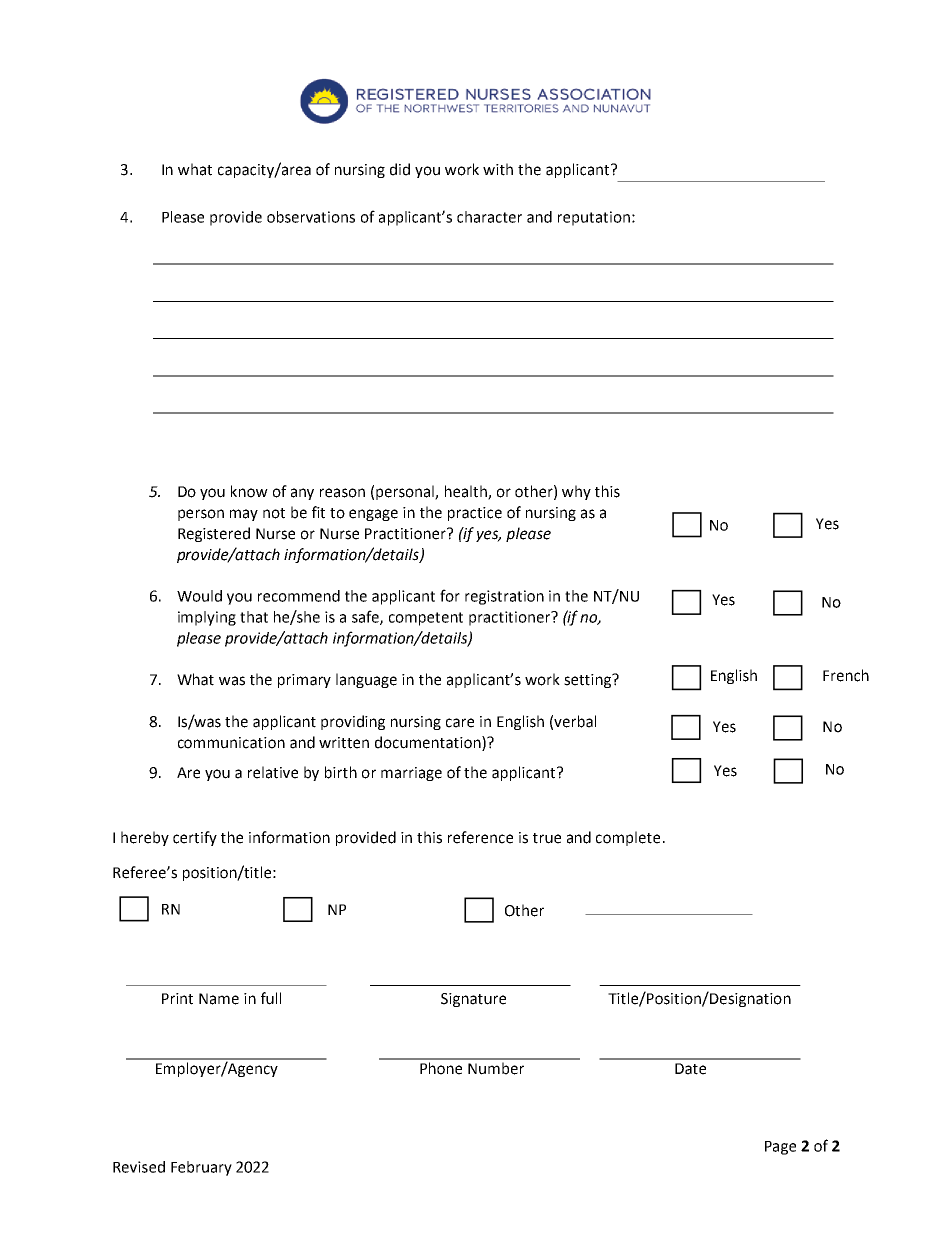 The image size is (952, 1233). Describe the element at coordinates (473, 1000) in the screenshot. I see `Signature` at that location.
